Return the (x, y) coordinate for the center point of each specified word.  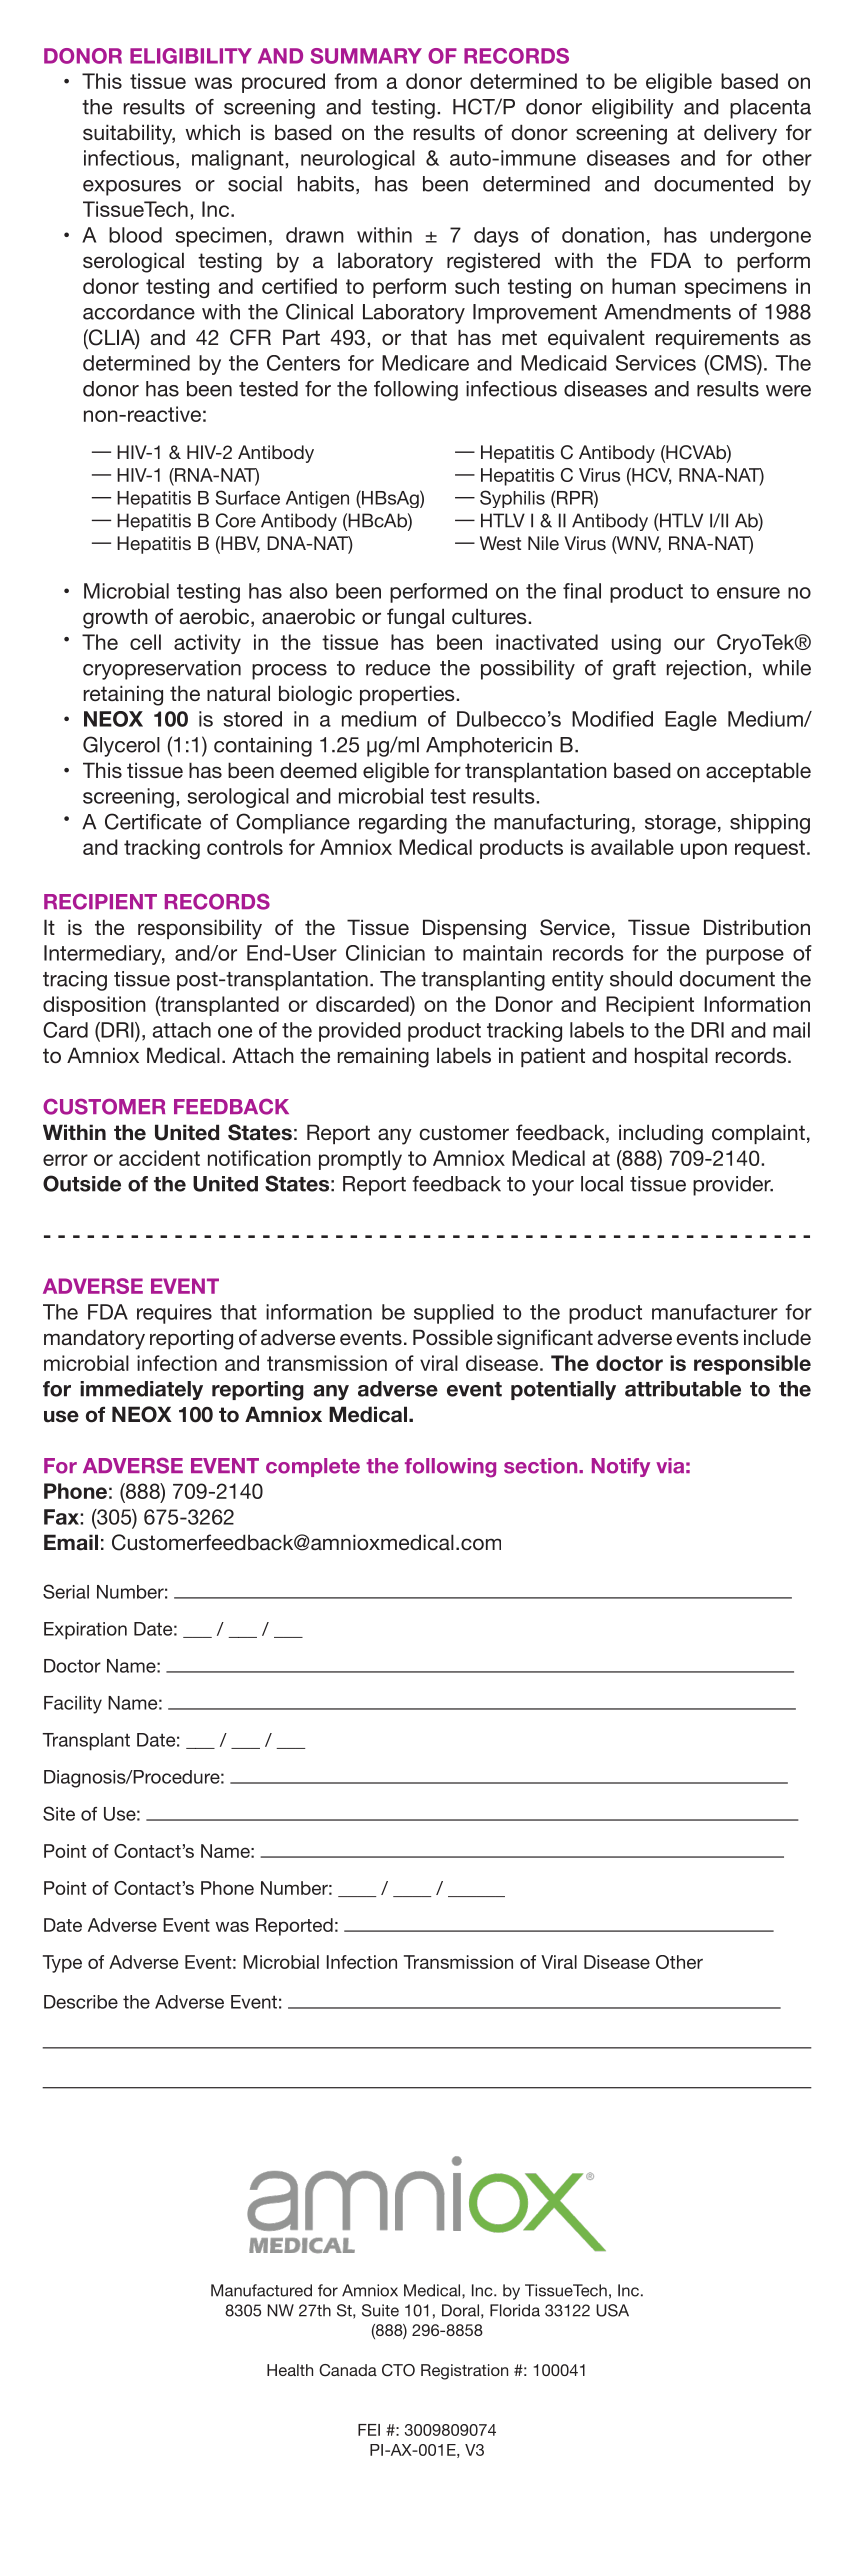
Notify (621, 1467)
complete (313, 1467)
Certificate (153, 821)
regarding (403, 824)
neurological (358, 160)
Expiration (85, 1631)
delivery (740, 134)
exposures (132, 188)
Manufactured (261, 2290)
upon (704, 851)
